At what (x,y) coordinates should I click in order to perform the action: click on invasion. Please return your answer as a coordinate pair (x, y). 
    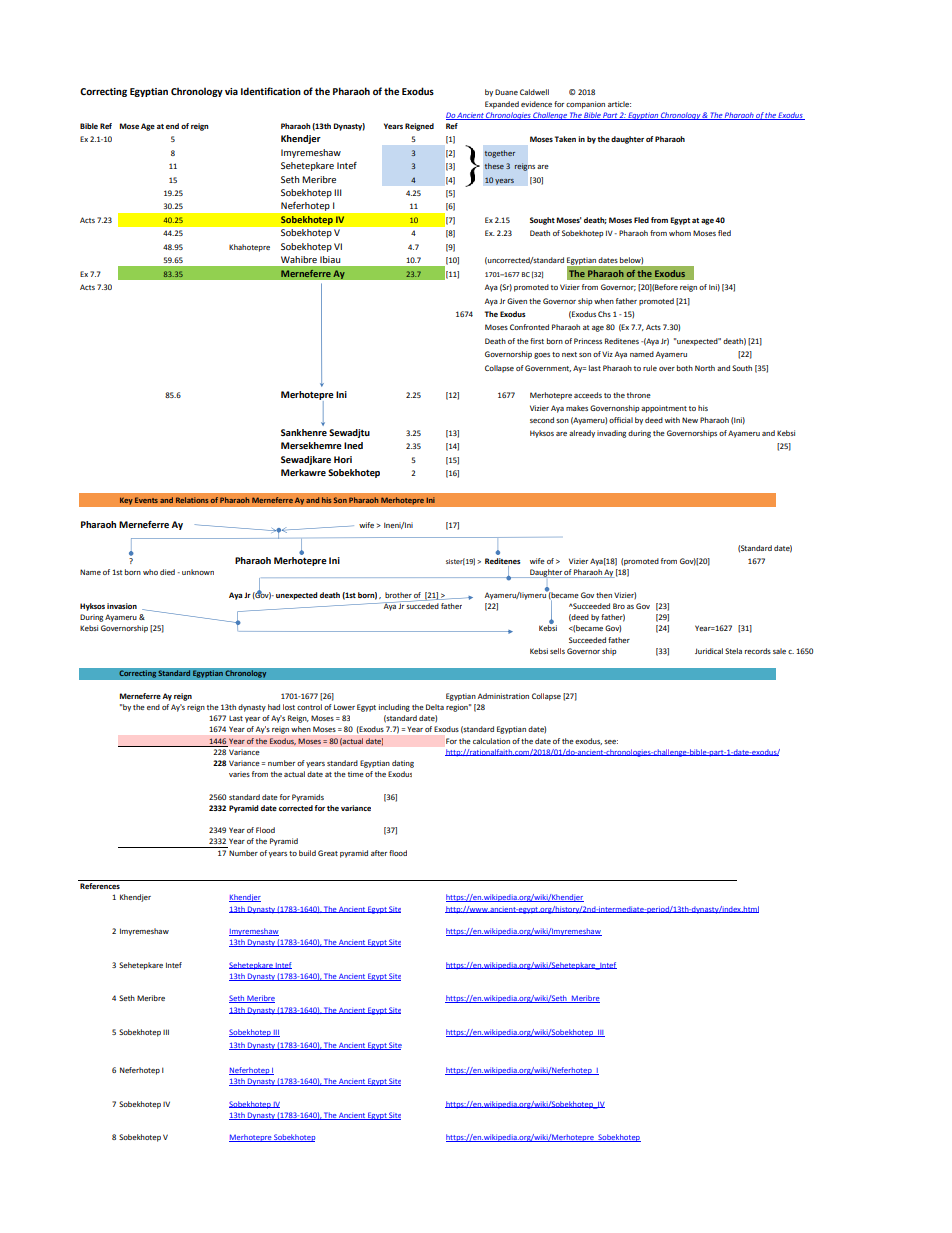
    Looking at the image, I should click on (122, 606).
